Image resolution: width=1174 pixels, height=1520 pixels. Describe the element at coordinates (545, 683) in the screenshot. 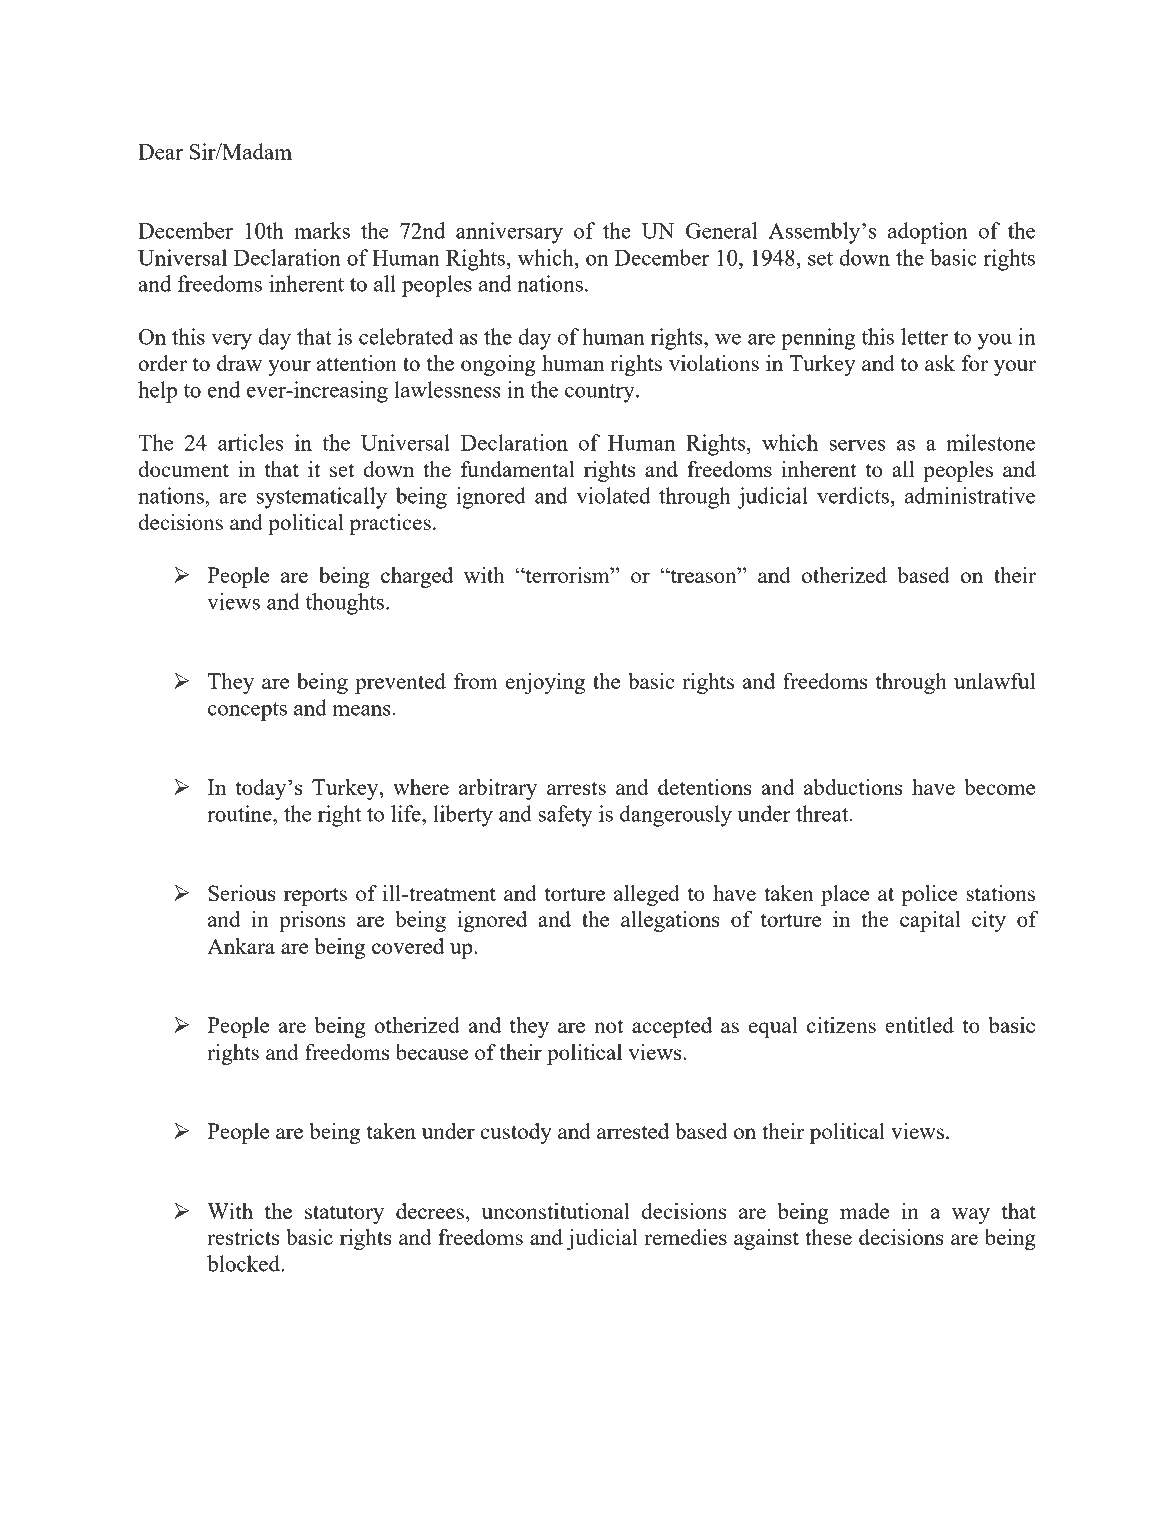

I see `enjoying` at that location.
